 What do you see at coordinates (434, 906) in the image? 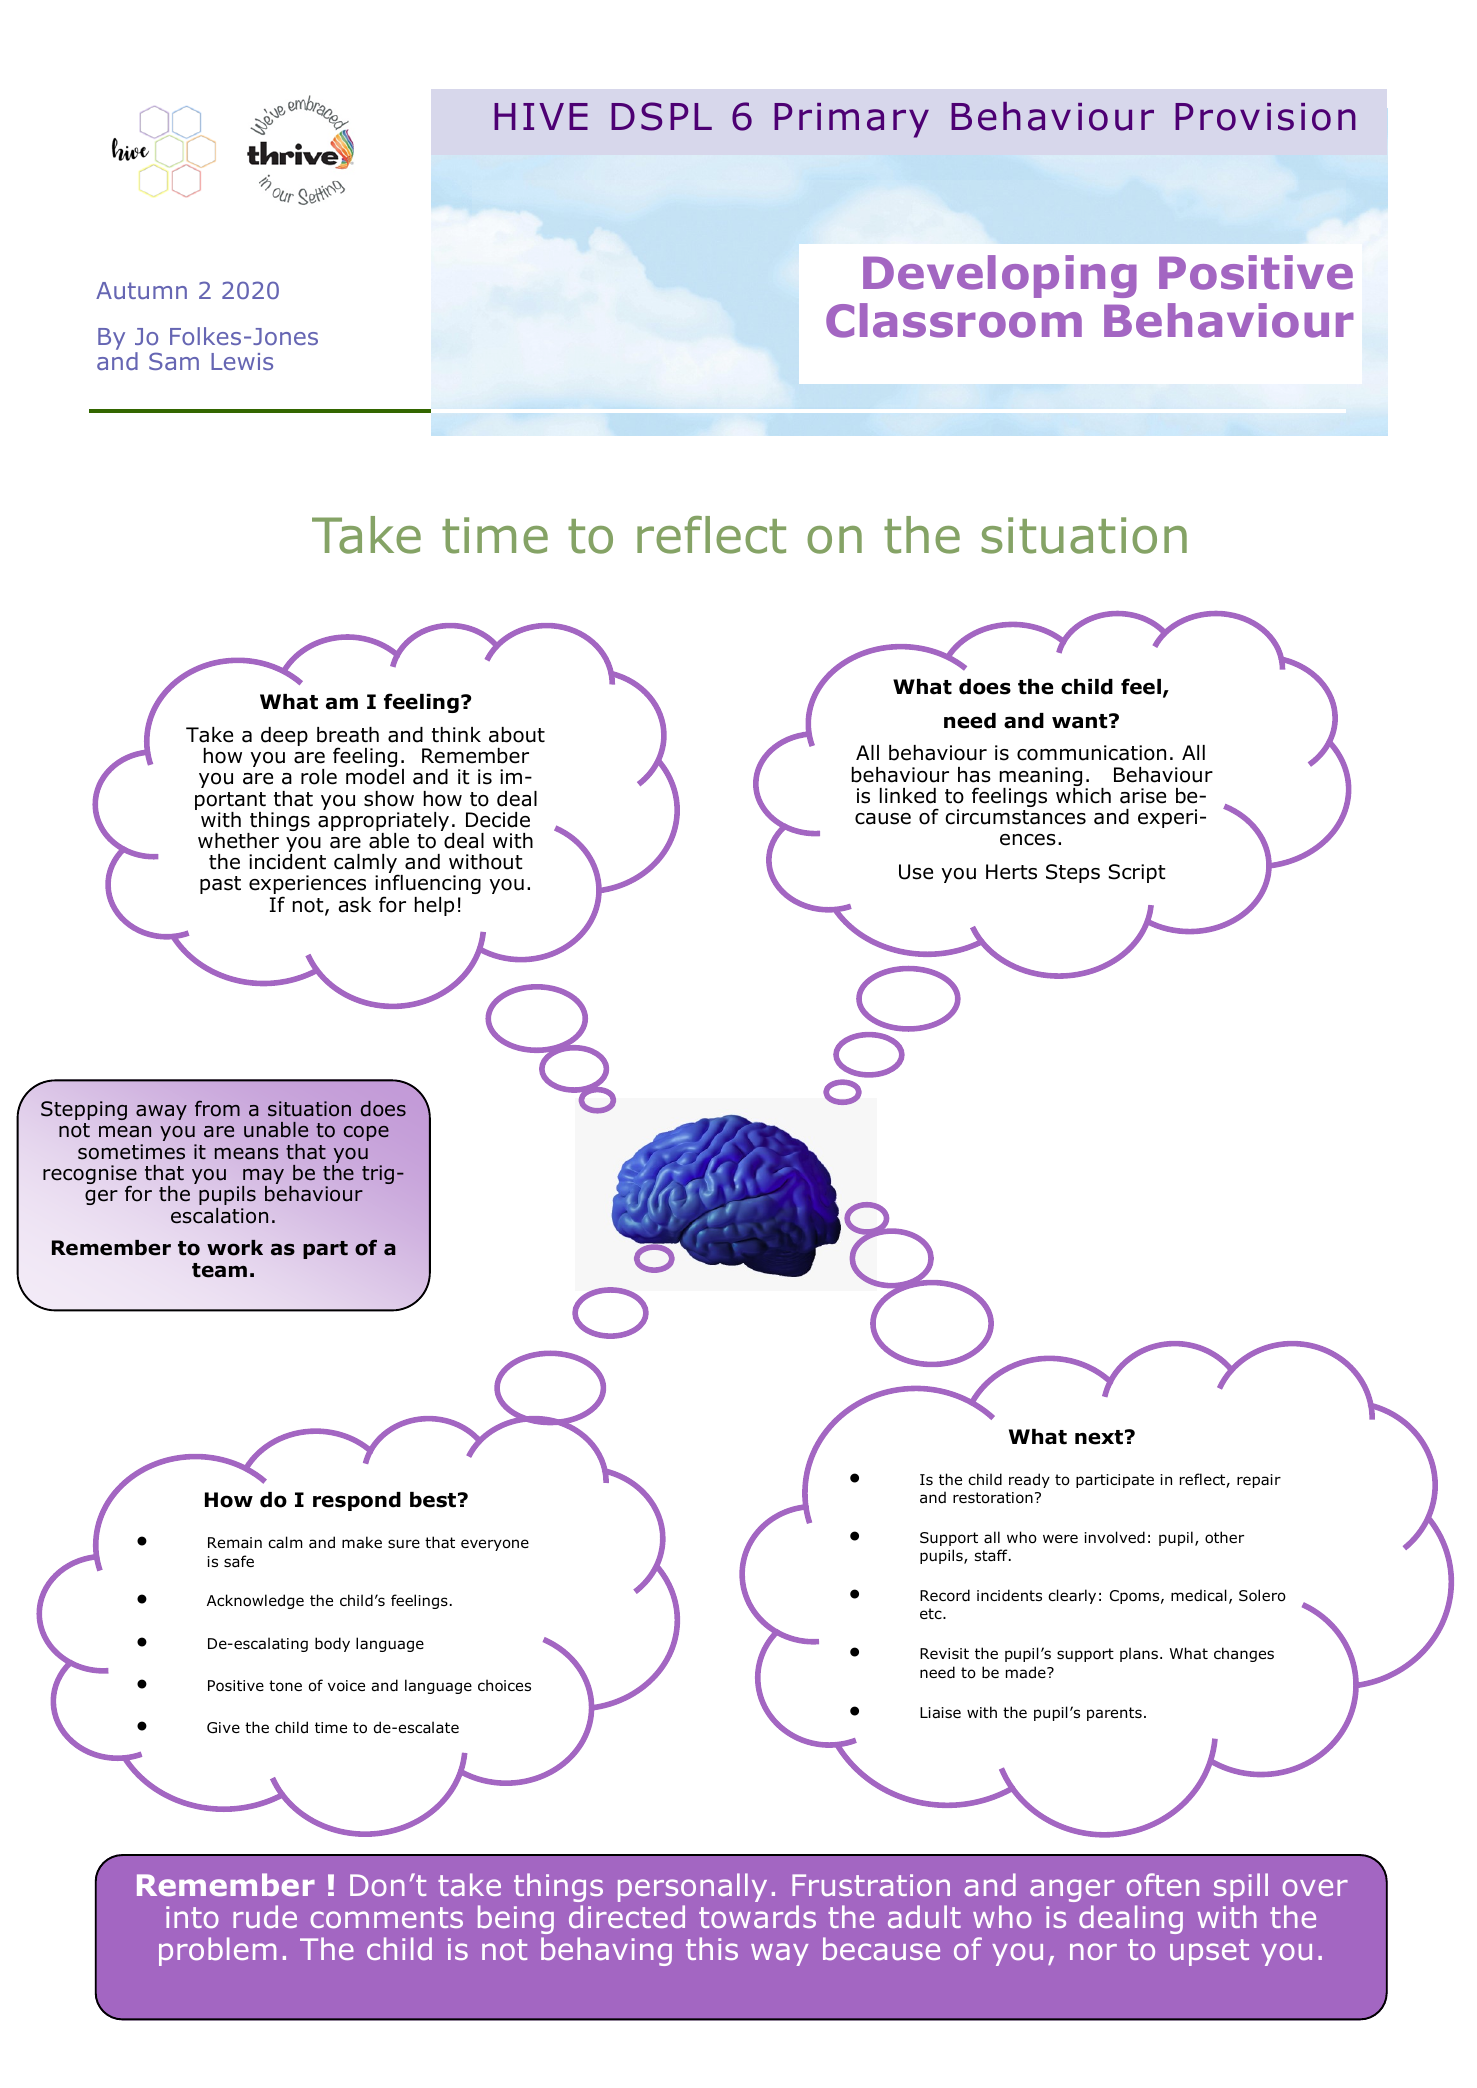
I see `help` at bounding box center [434, 906].
